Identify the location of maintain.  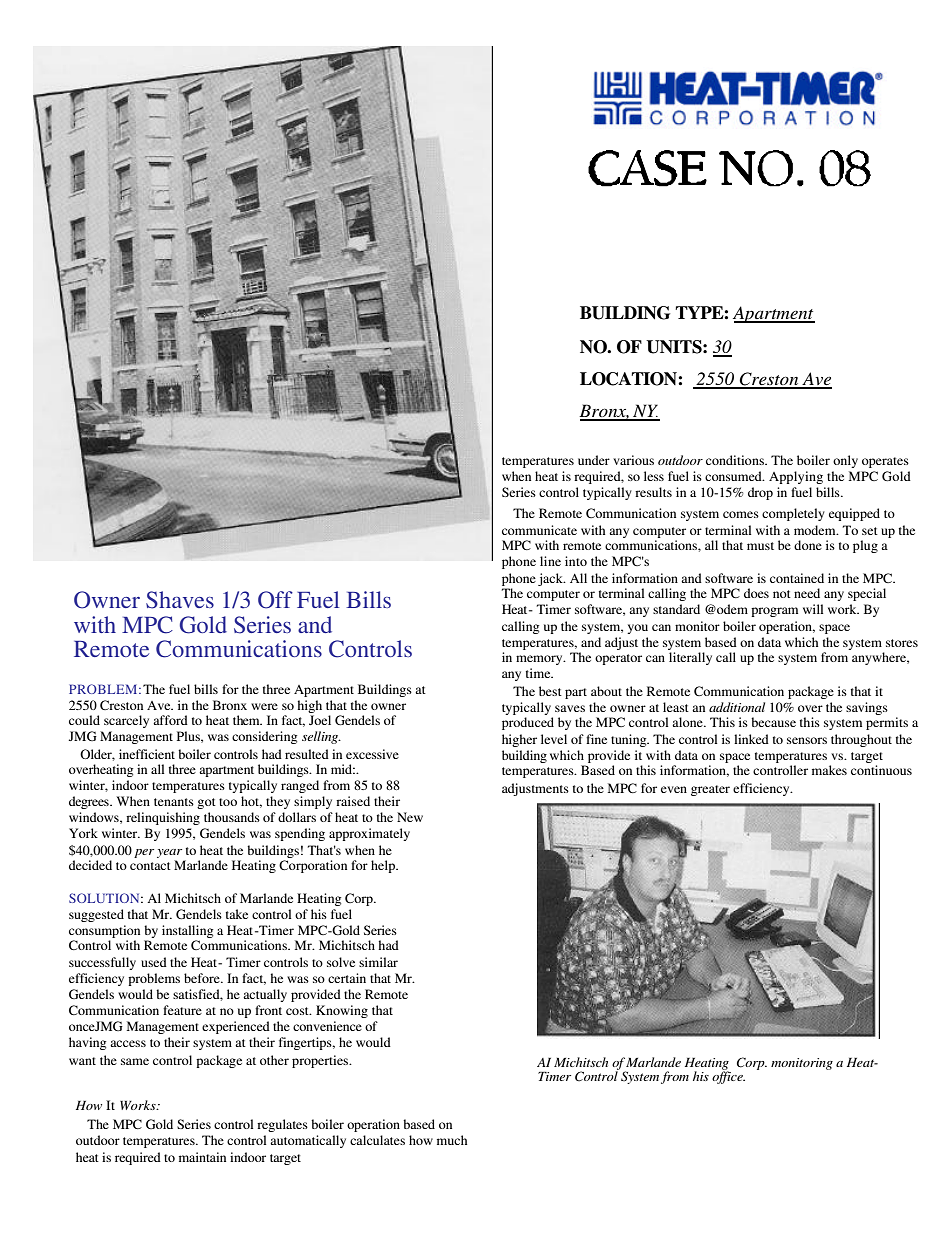
(202, 1157).
